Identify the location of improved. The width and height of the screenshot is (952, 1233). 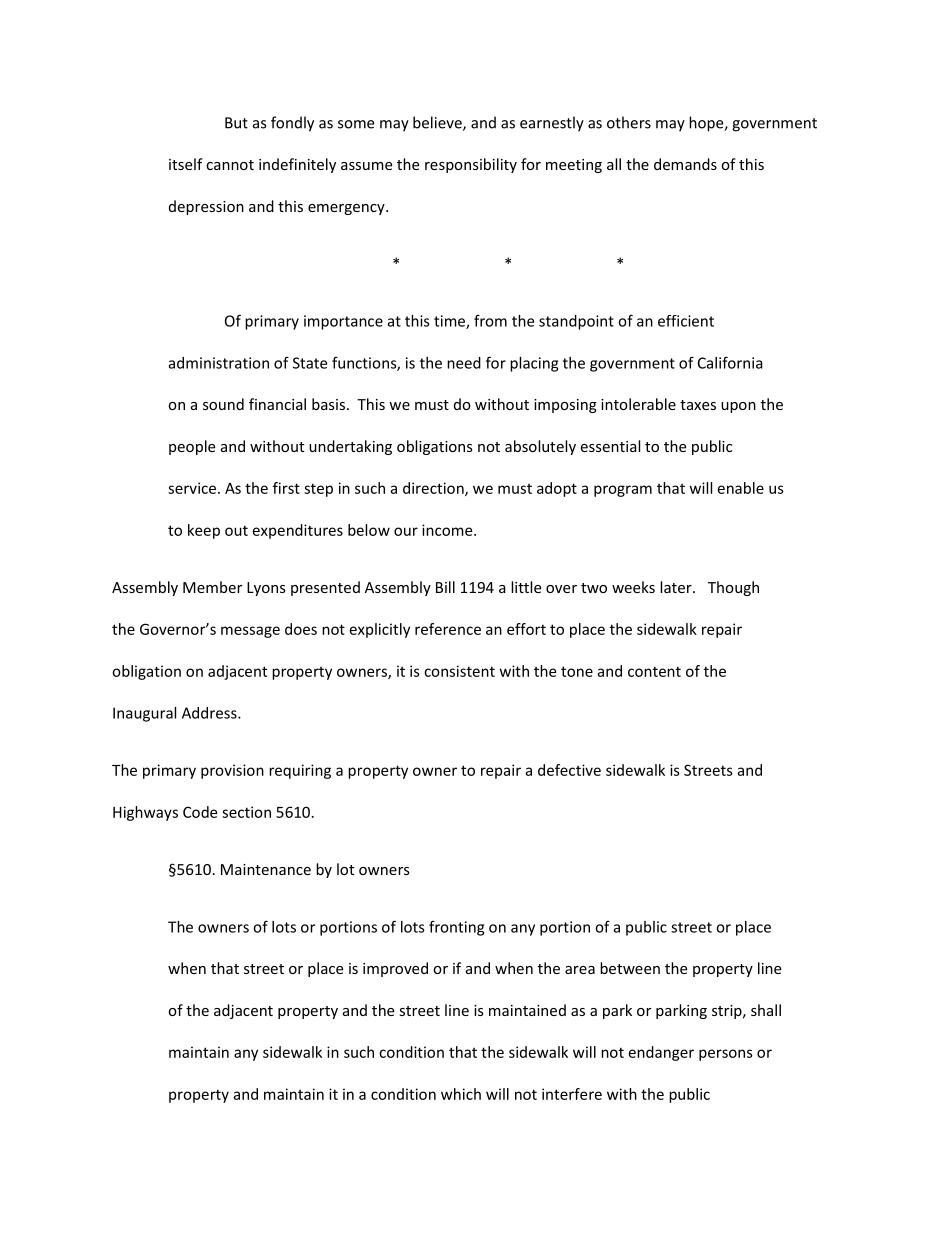
(395, 969).
